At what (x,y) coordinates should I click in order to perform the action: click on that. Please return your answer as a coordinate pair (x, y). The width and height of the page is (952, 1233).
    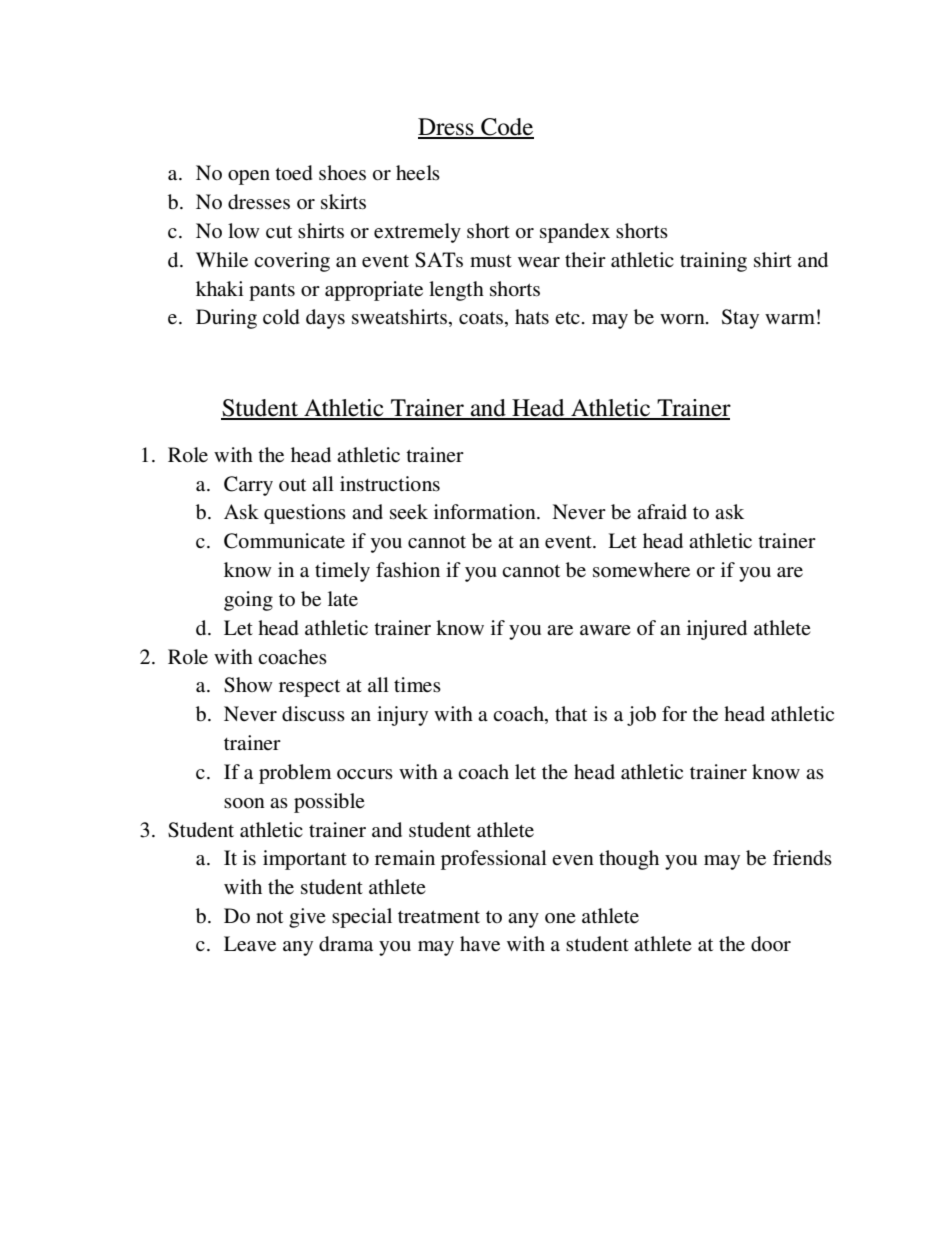
    Looking at the image, I should click on (571, 713).
